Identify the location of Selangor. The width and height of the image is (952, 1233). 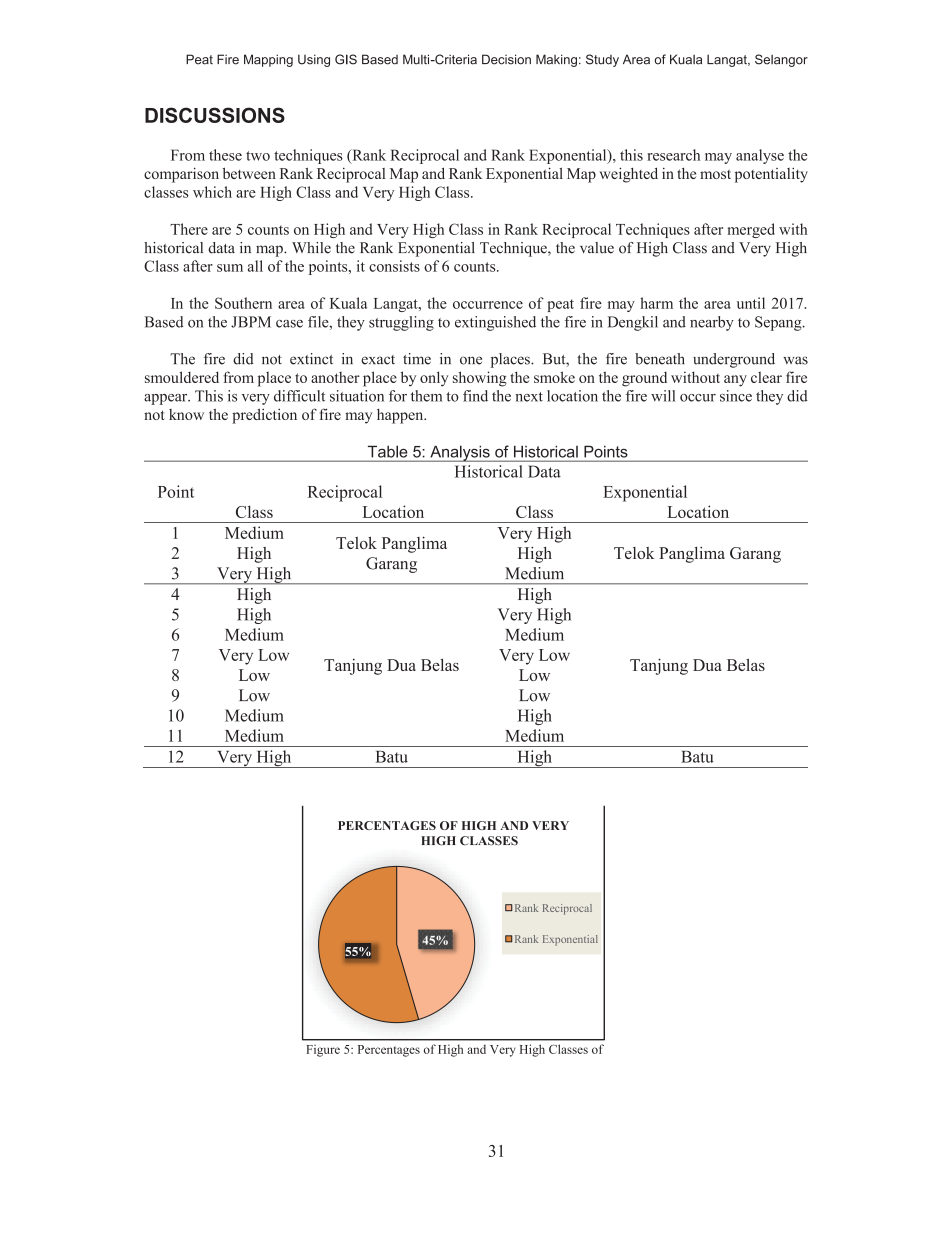
(781, 60).
